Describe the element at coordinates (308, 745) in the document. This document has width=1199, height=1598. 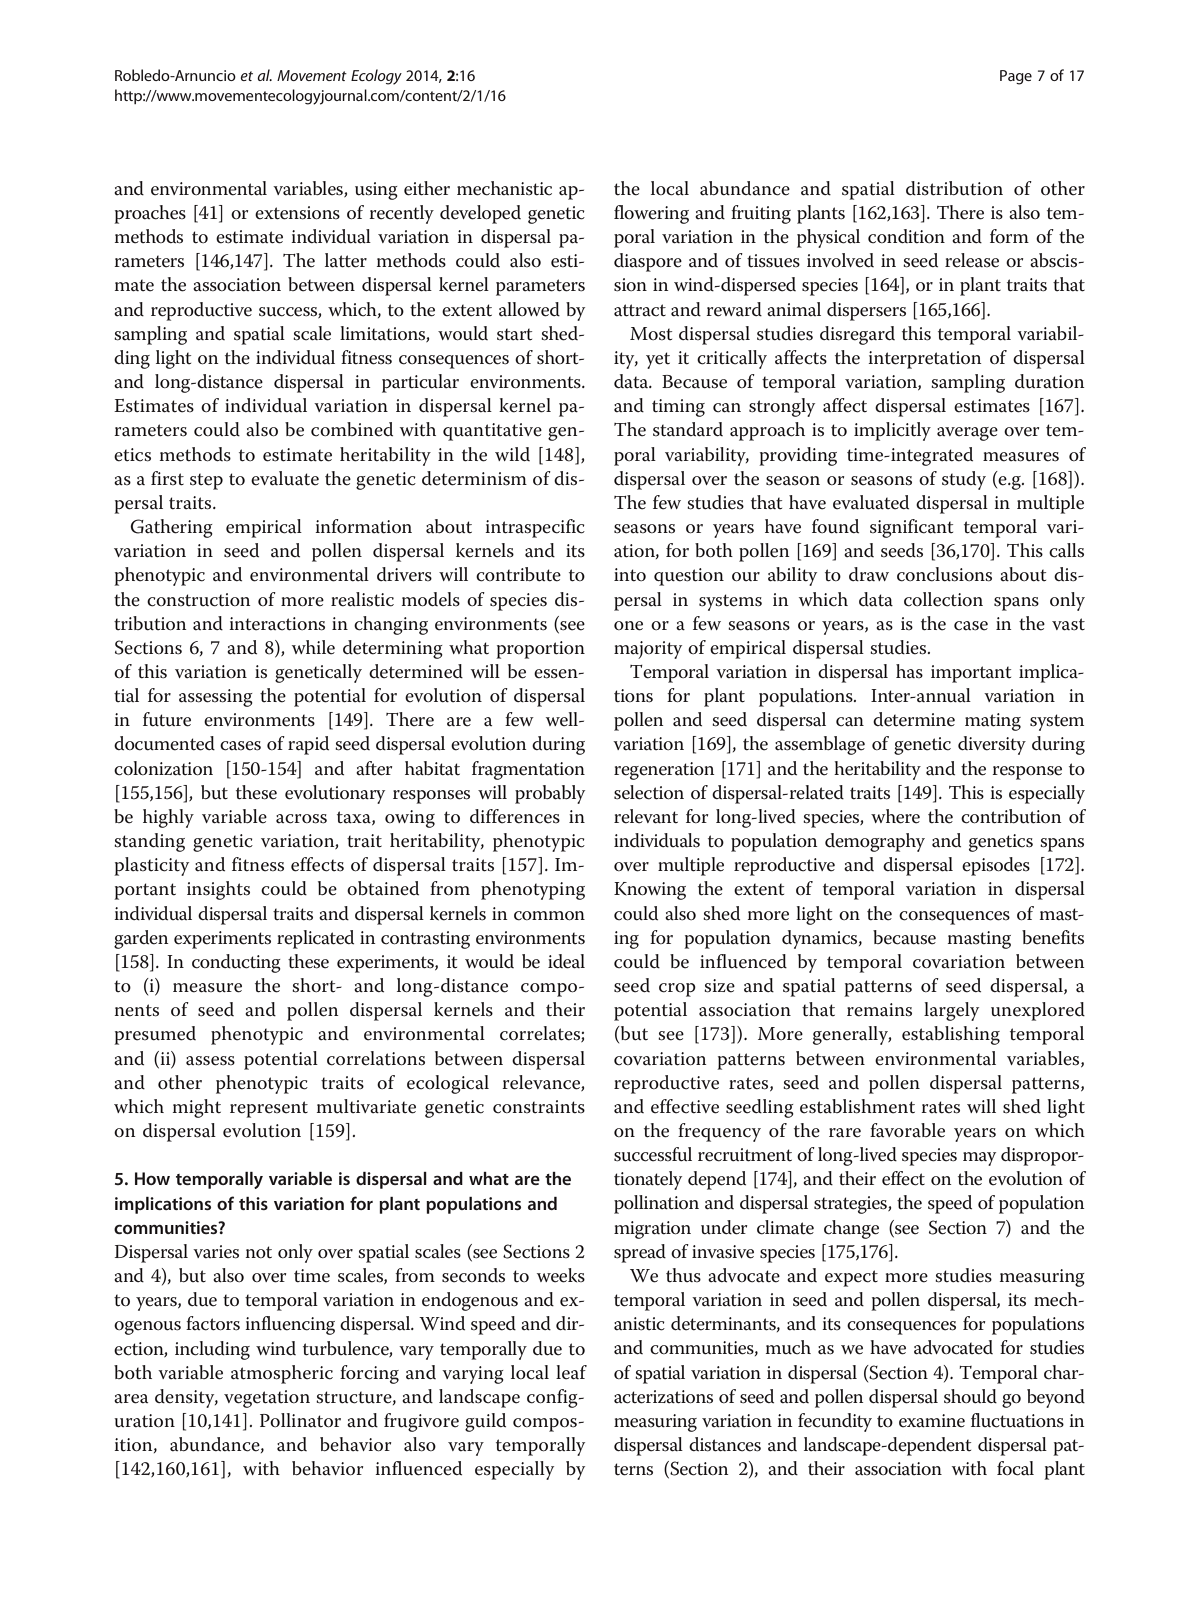
I see `rapid` at that location.
